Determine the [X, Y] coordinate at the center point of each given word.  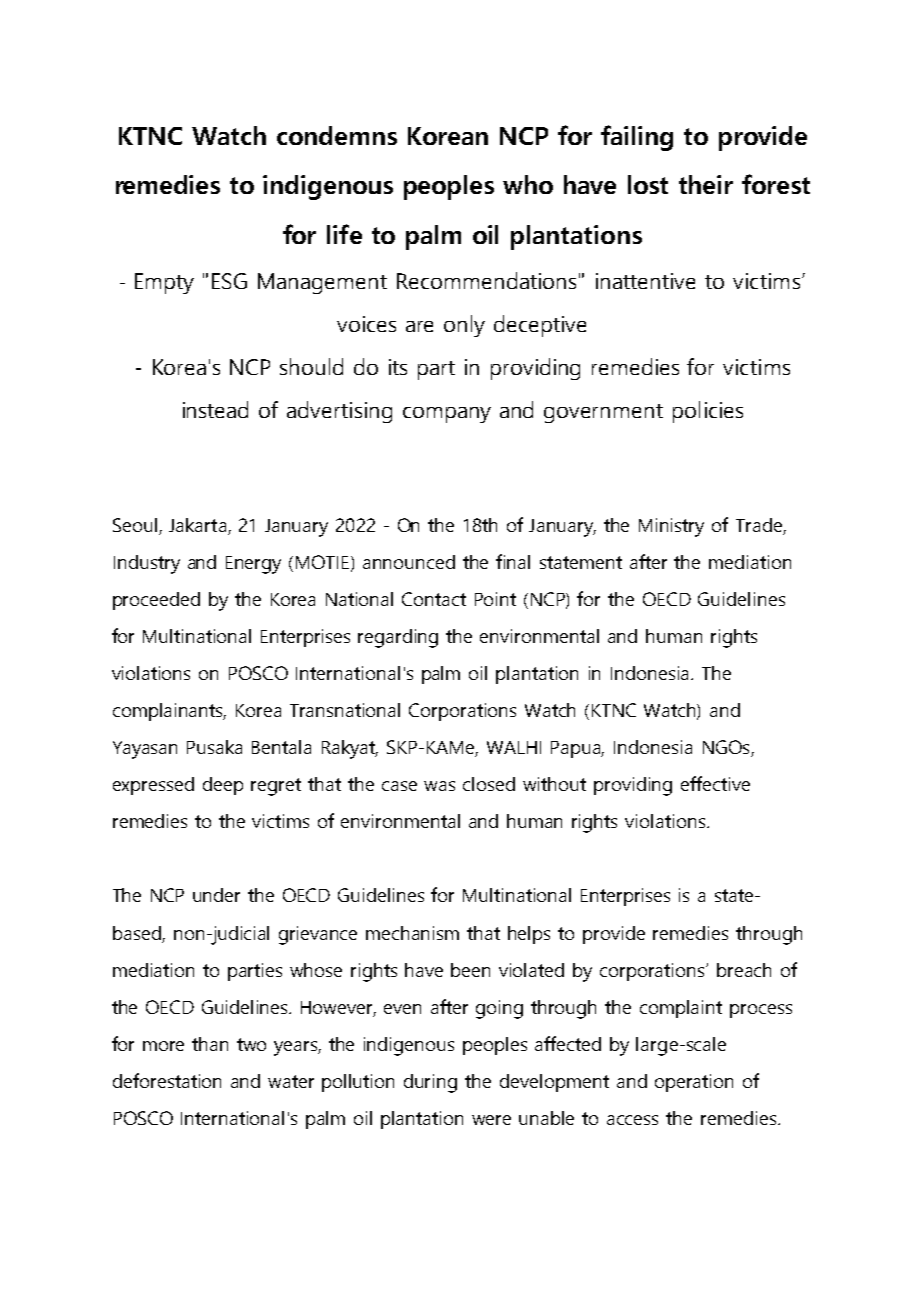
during [430, 1083]
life [344, 234]
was [439, 786]
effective [715, 783]
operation [694, 1083]
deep [223, 786]
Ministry [671, 527]
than [210, 1044]
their [706, 184]
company [447, 415]
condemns [337, 135]
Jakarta [197, 525]
